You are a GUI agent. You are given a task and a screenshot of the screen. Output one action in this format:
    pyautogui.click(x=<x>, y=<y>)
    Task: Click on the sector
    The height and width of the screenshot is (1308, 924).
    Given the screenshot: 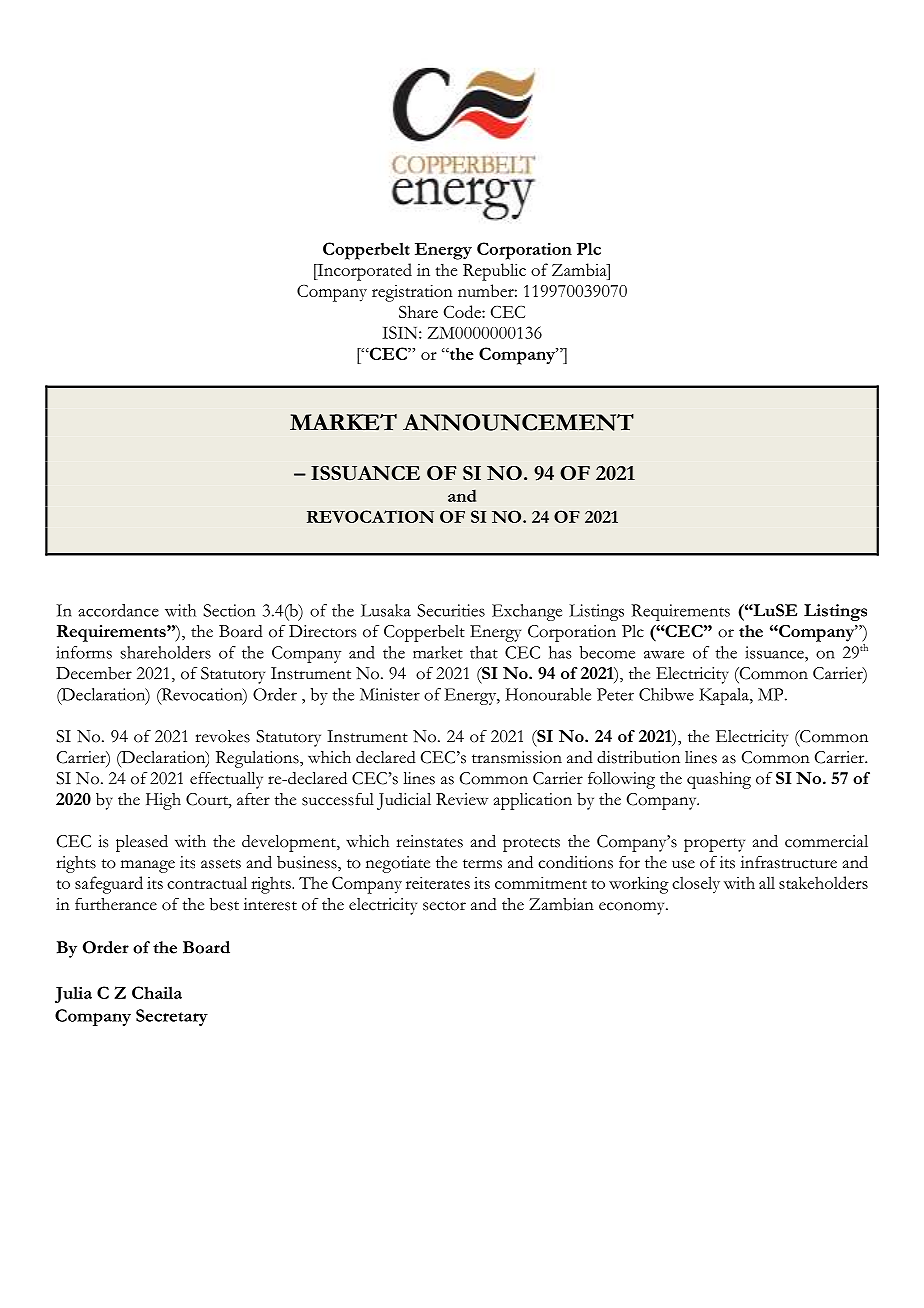 What is the action you would take?
    pyautogui.click(x=444, y=906)
